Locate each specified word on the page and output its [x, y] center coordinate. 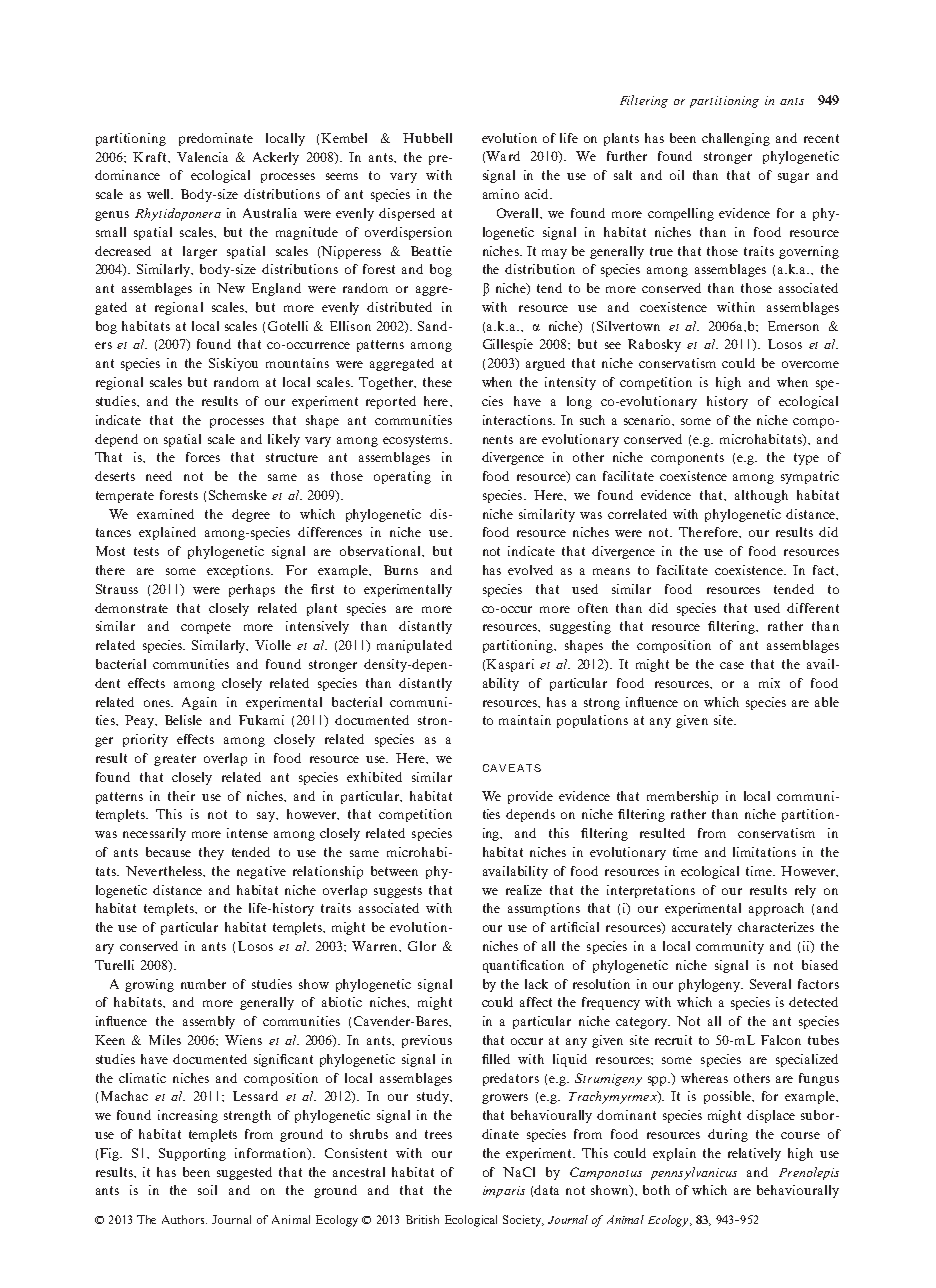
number [203, 984]
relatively [754, 1154]
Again [199, 703]
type [806, 459]
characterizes [776, 927]
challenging [736, 139]
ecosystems [417, 441]
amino [501, 194]
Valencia [202, 157]
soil [207, 1190]
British [422, 1219]
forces [203, 457]
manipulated [414, 646]
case [732, 665]
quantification [523, 966]
